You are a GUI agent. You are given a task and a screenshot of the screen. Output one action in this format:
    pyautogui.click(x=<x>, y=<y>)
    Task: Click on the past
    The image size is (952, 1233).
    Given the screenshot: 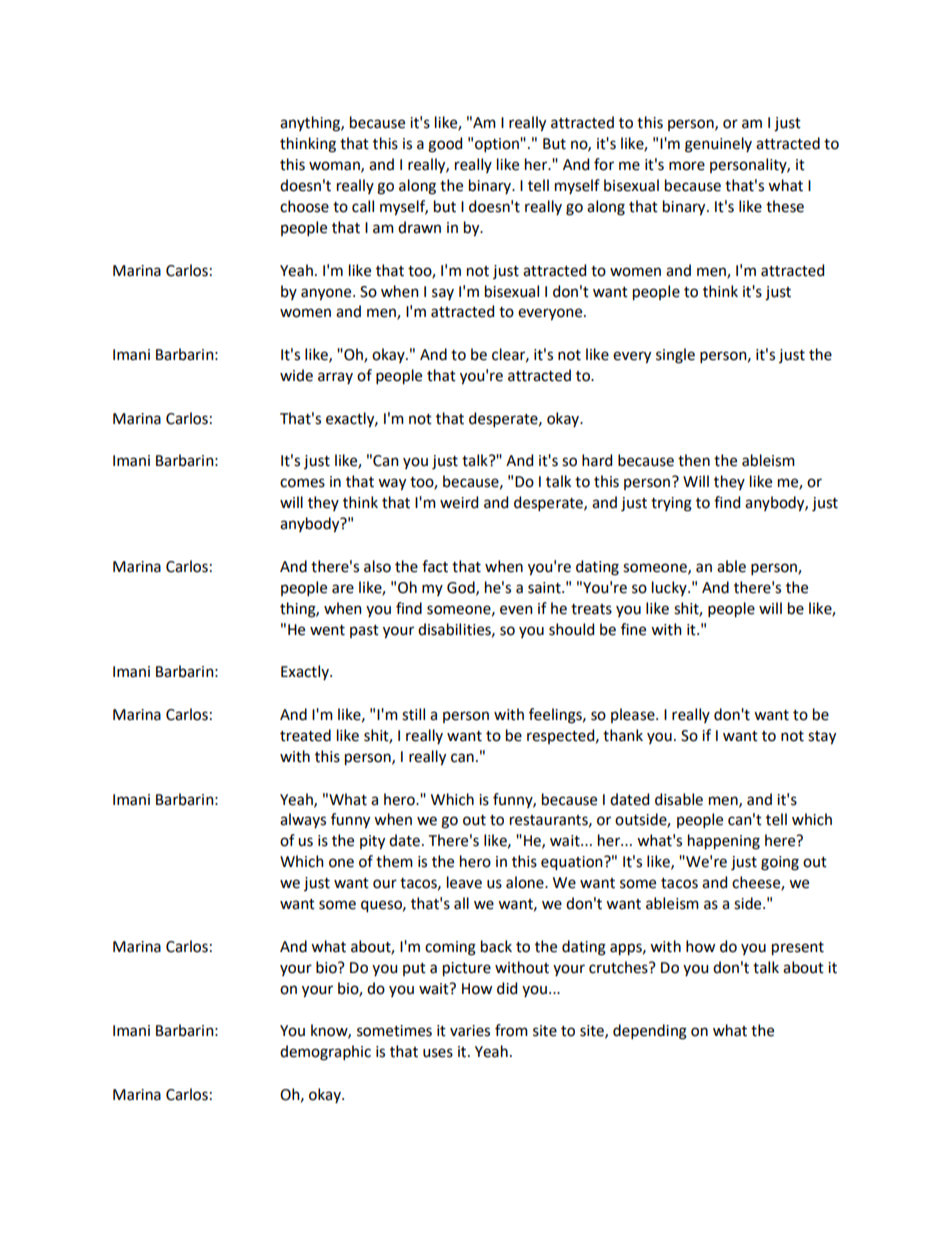 What is the action you would take?
    pyautogui.click(x=364, y=631)
